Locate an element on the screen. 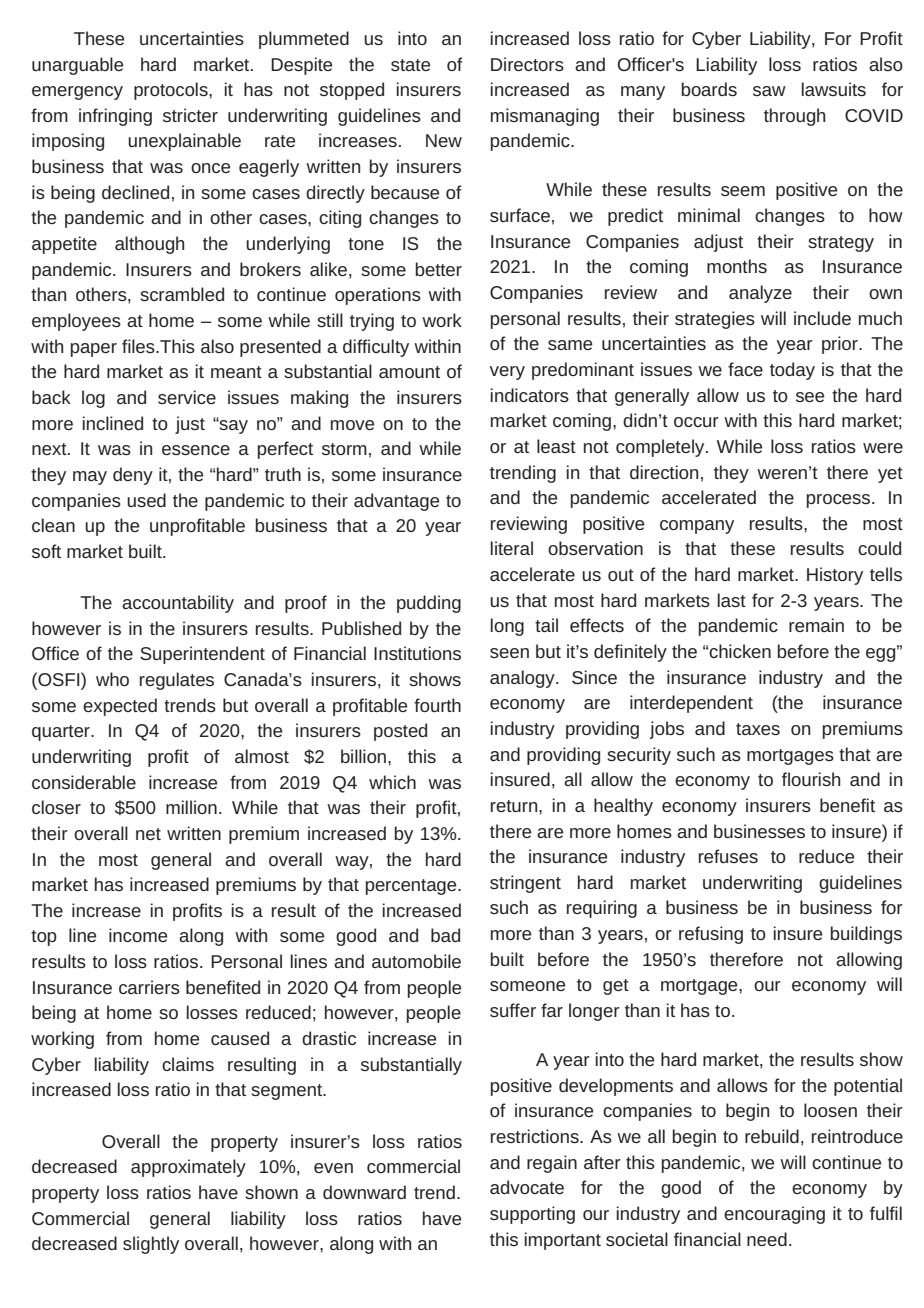 This screenshot has width=924, height=1308. remain is located at coordinates (816, 625).
